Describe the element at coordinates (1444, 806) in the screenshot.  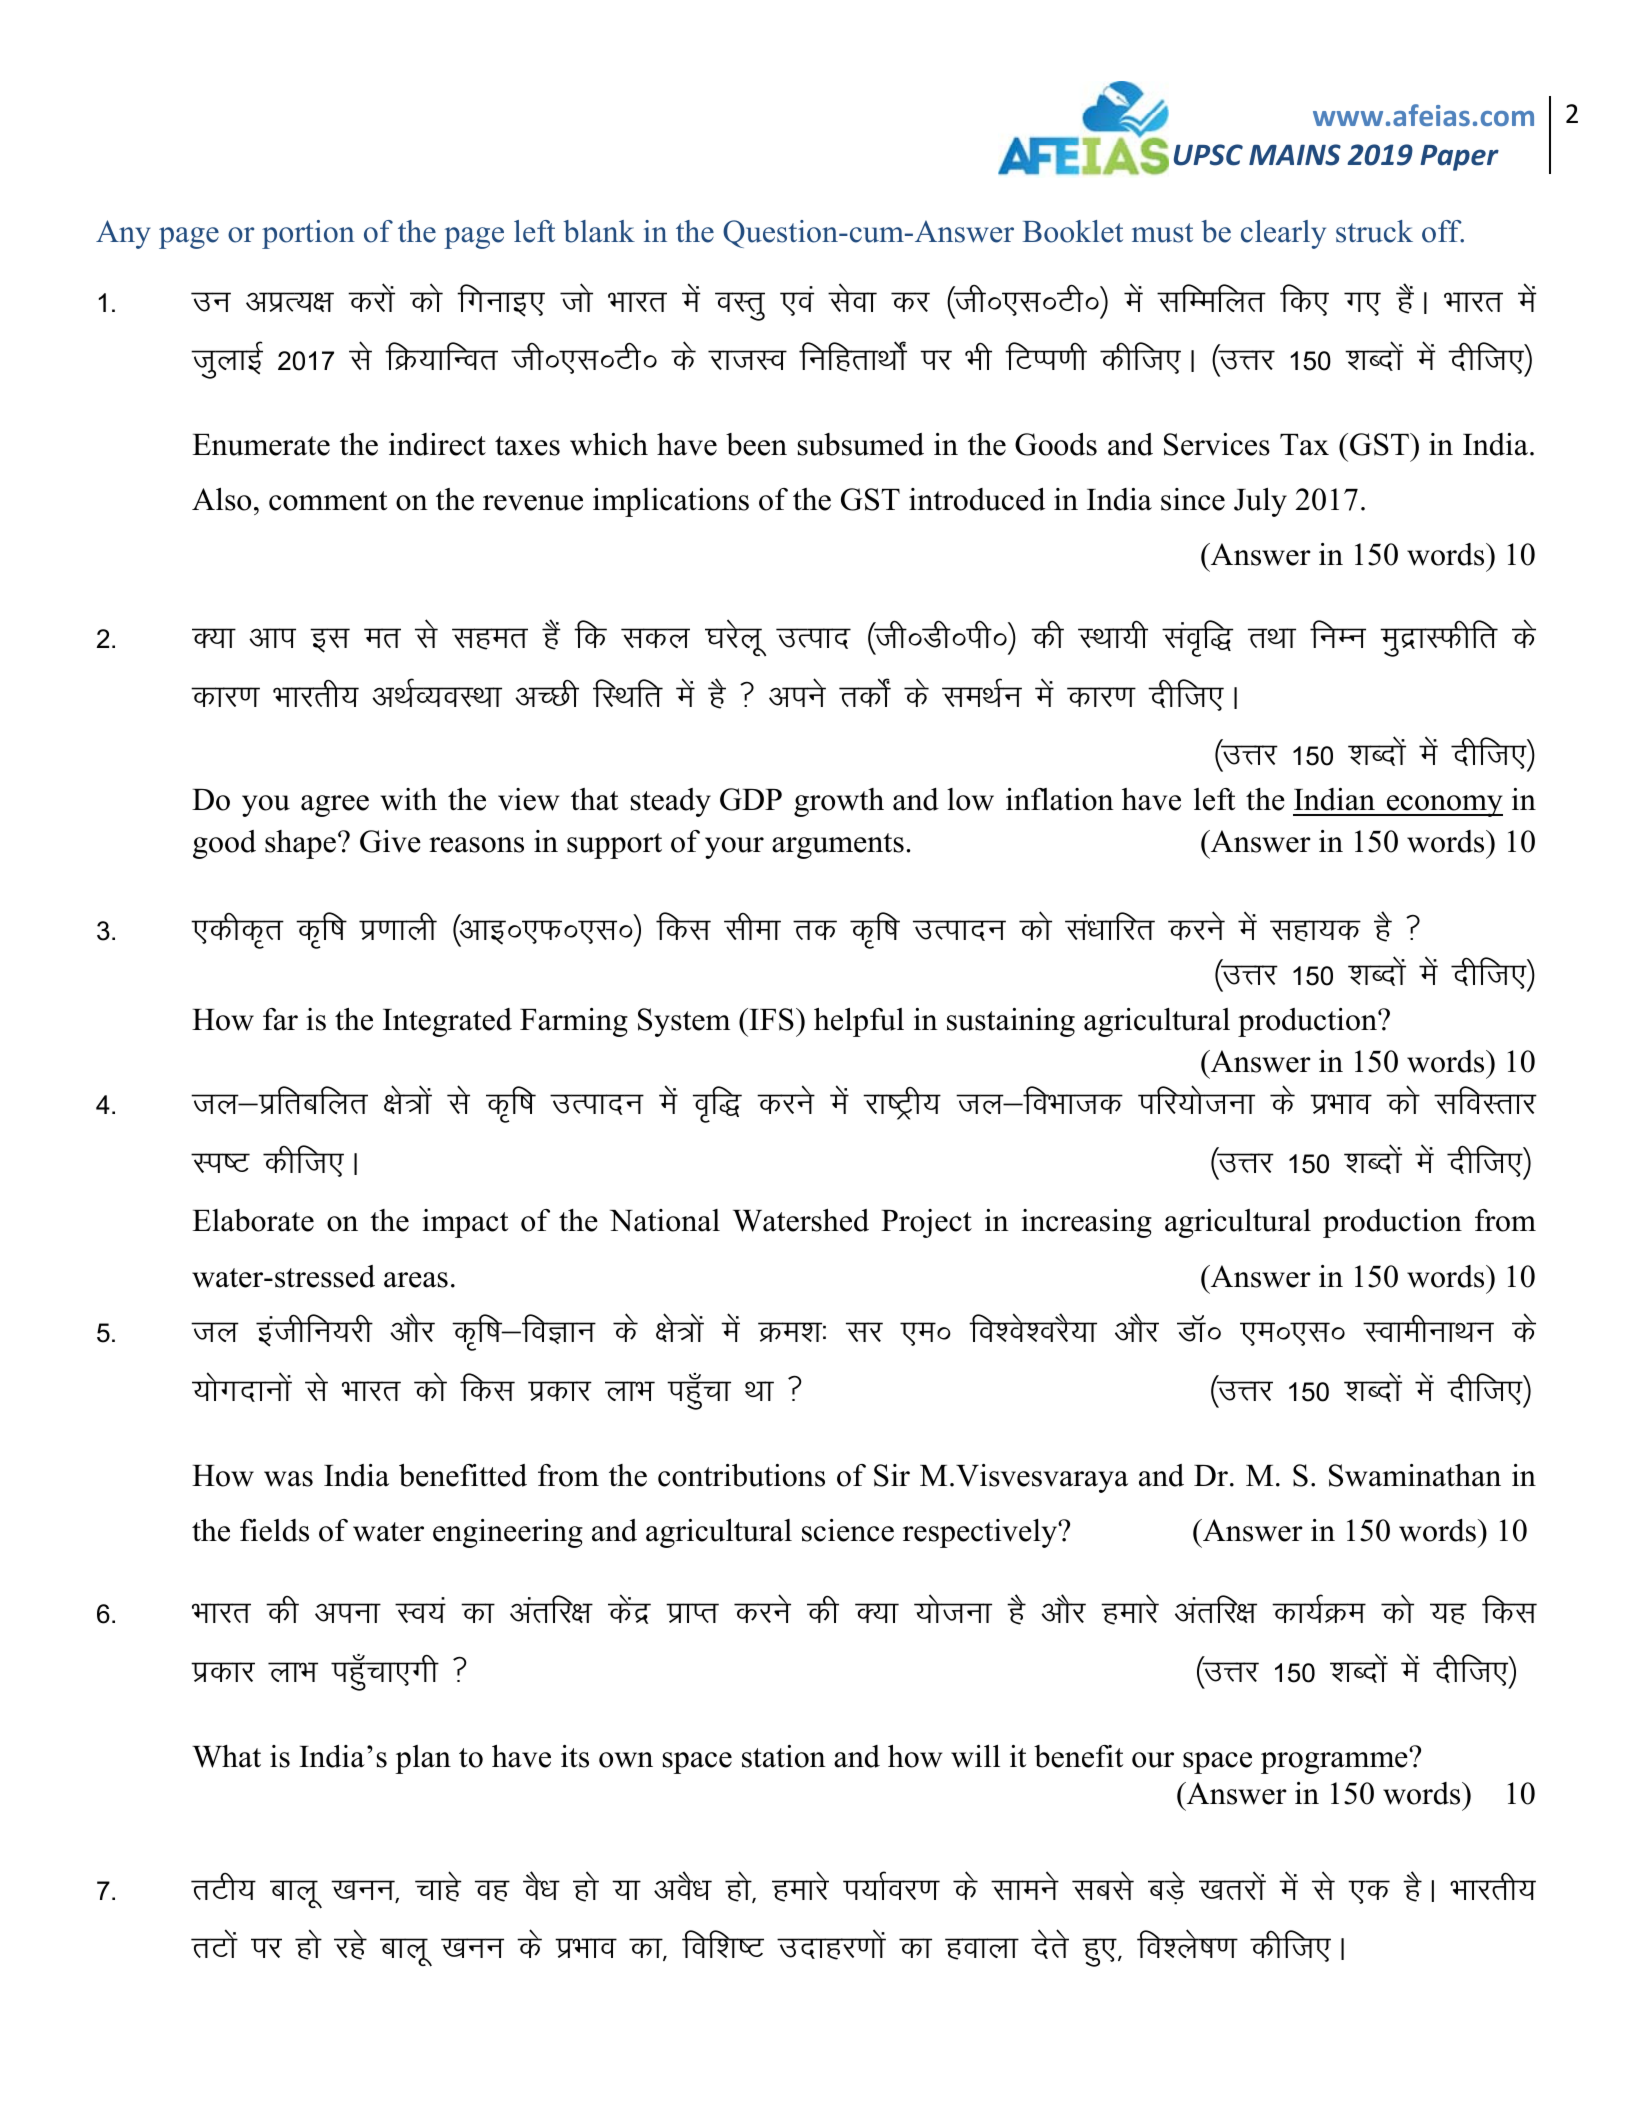
I see `economy` at that location.
